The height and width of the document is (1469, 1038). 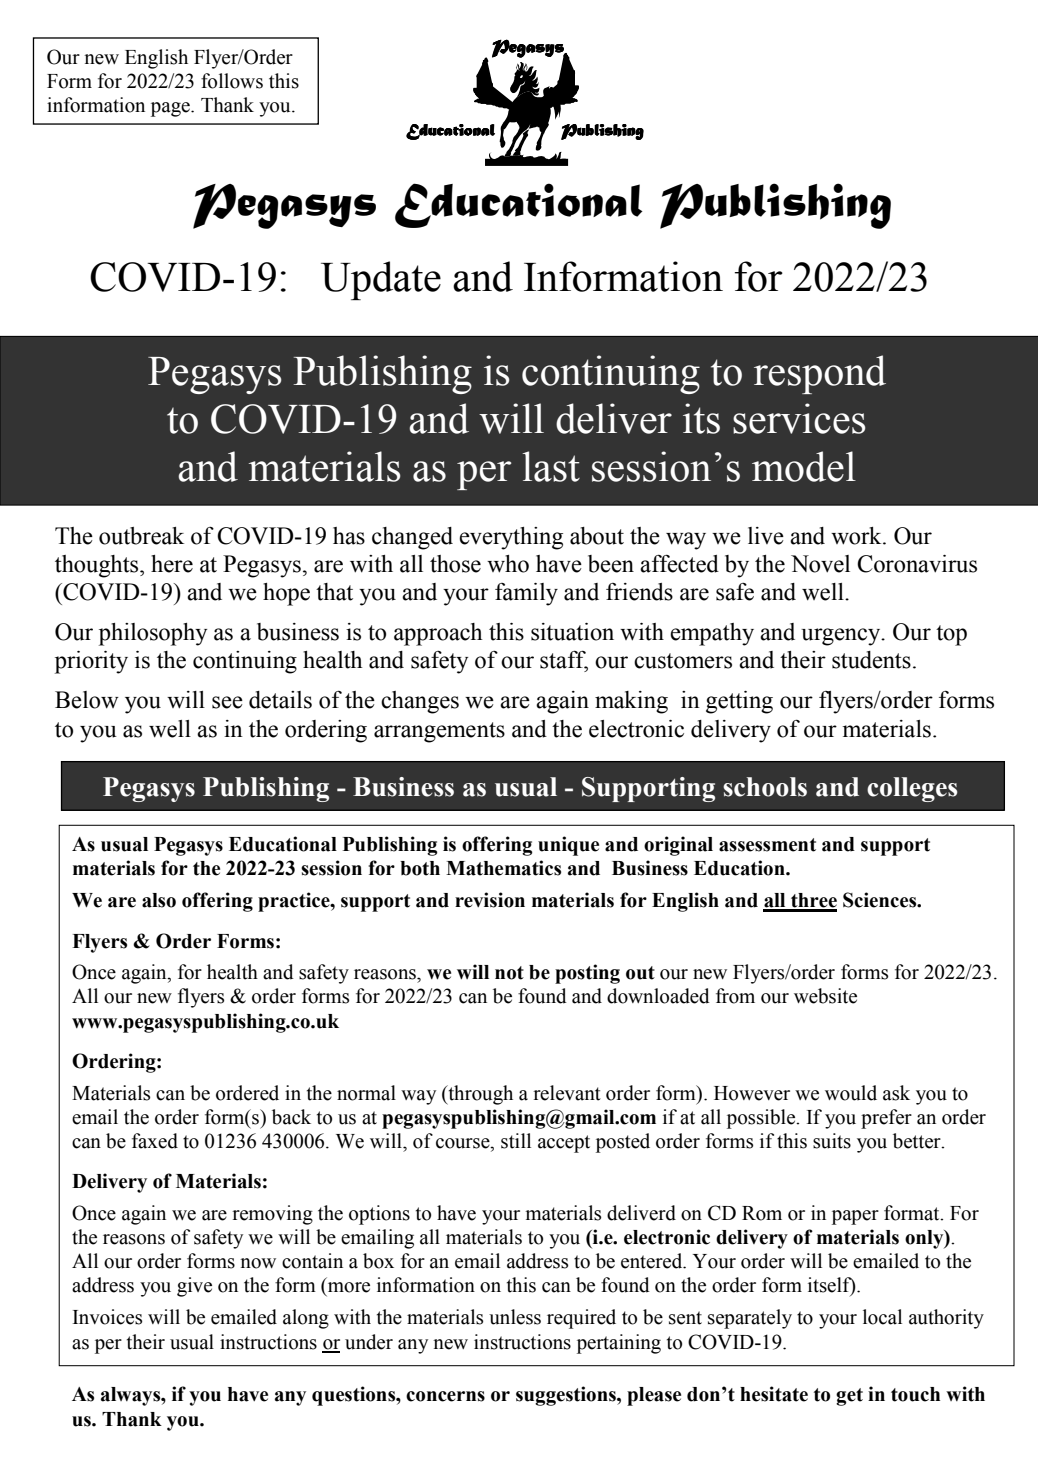 What do you see at coordinates (882, 1317) in the document?
I see `local` at bounding box center [882, 1317].
